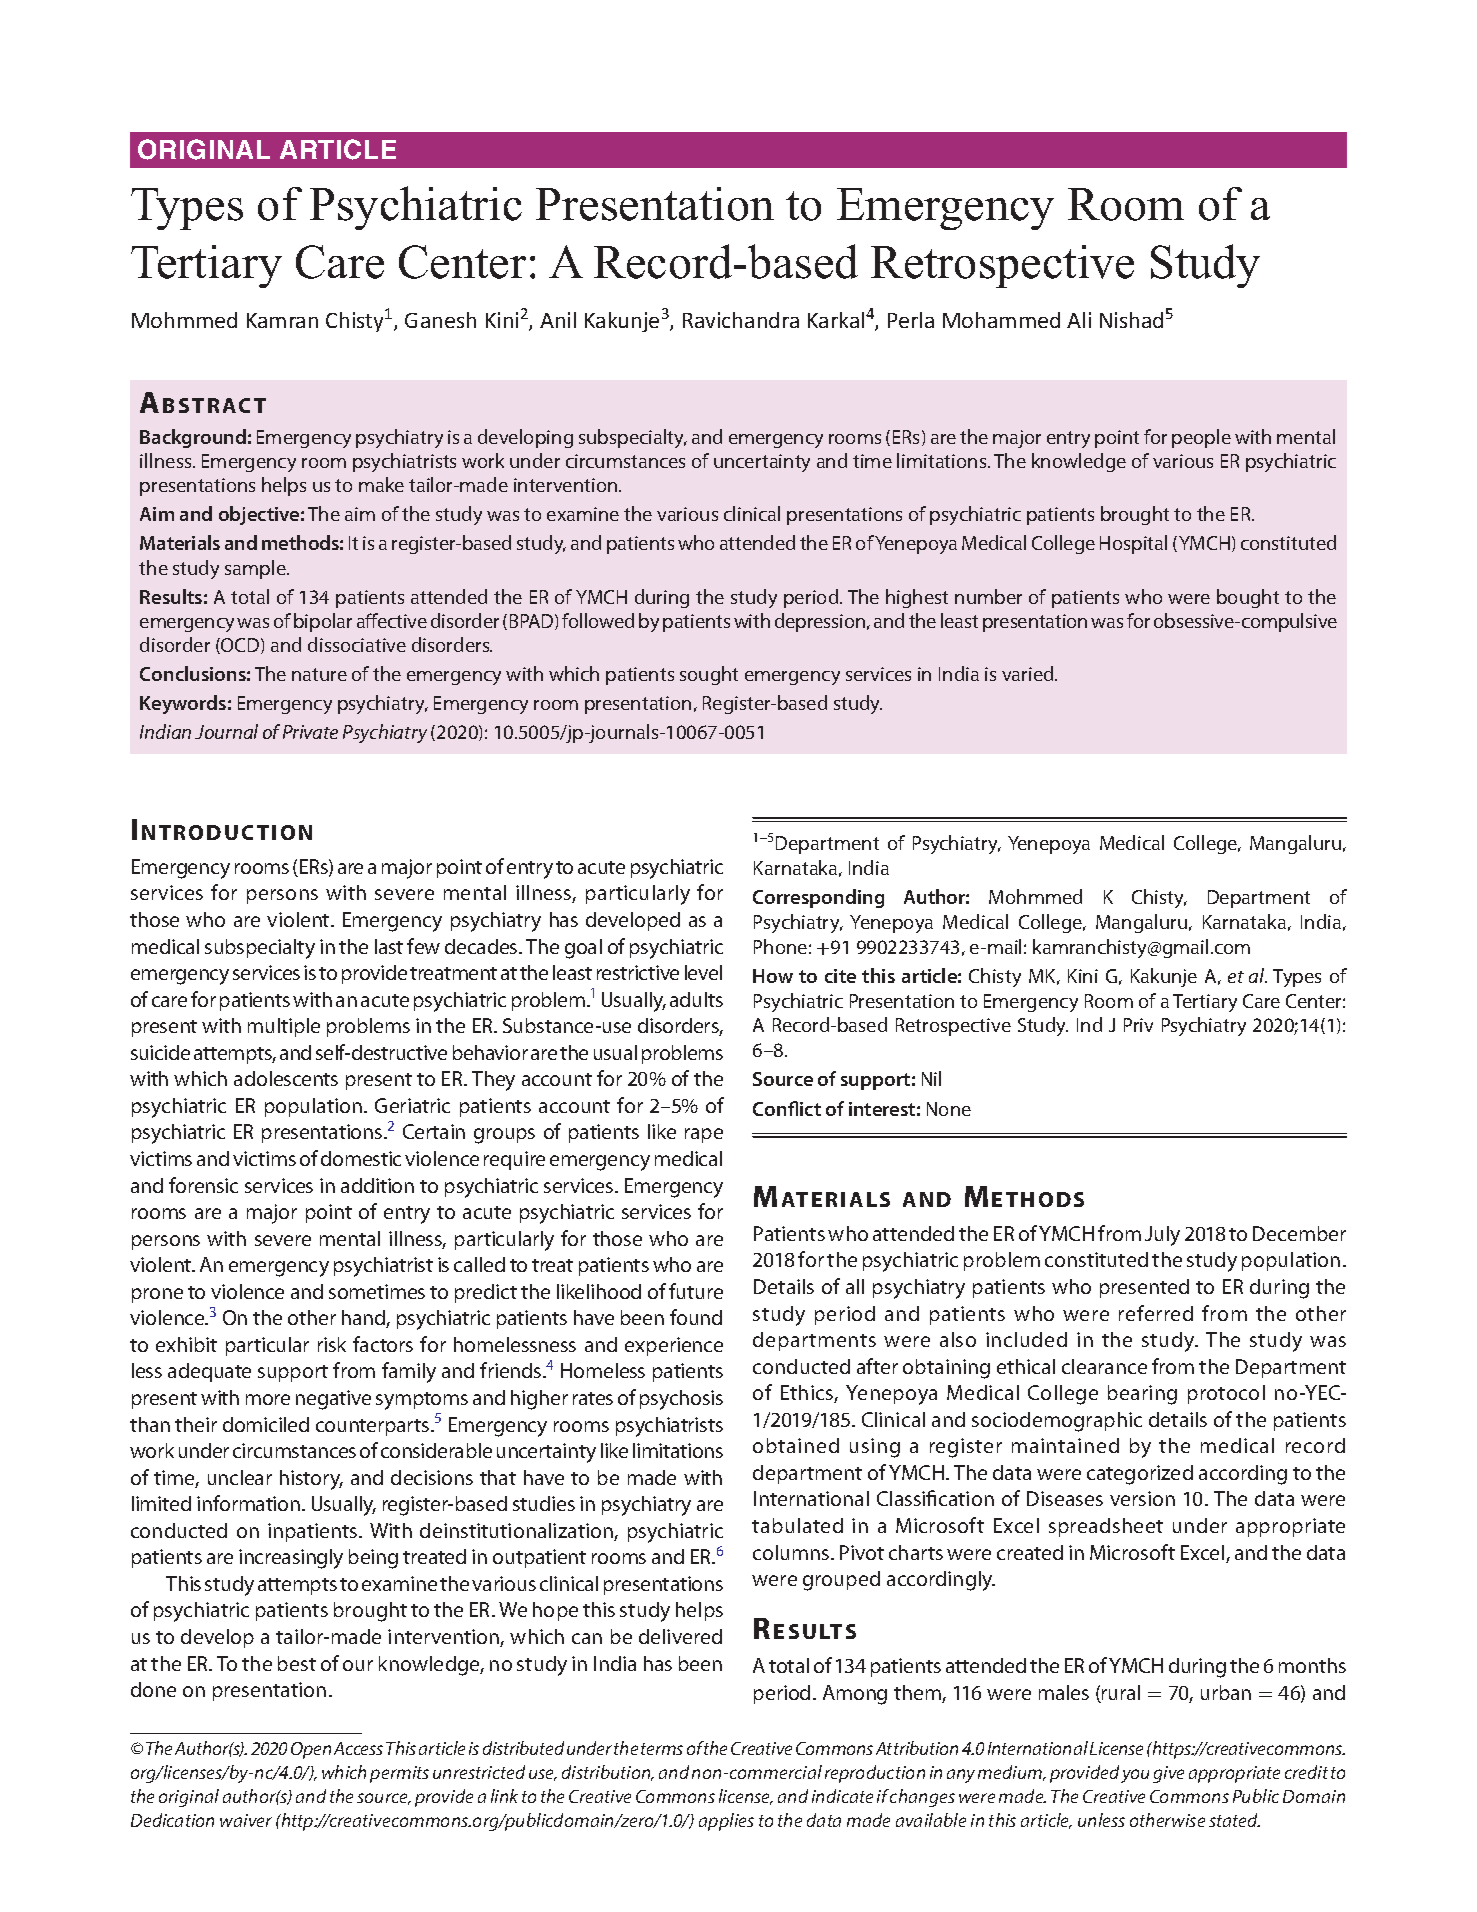 Image resolution: width=1477 pixels, height=1912 pixels. I want to click on adolescents, so click(286, 1078).
